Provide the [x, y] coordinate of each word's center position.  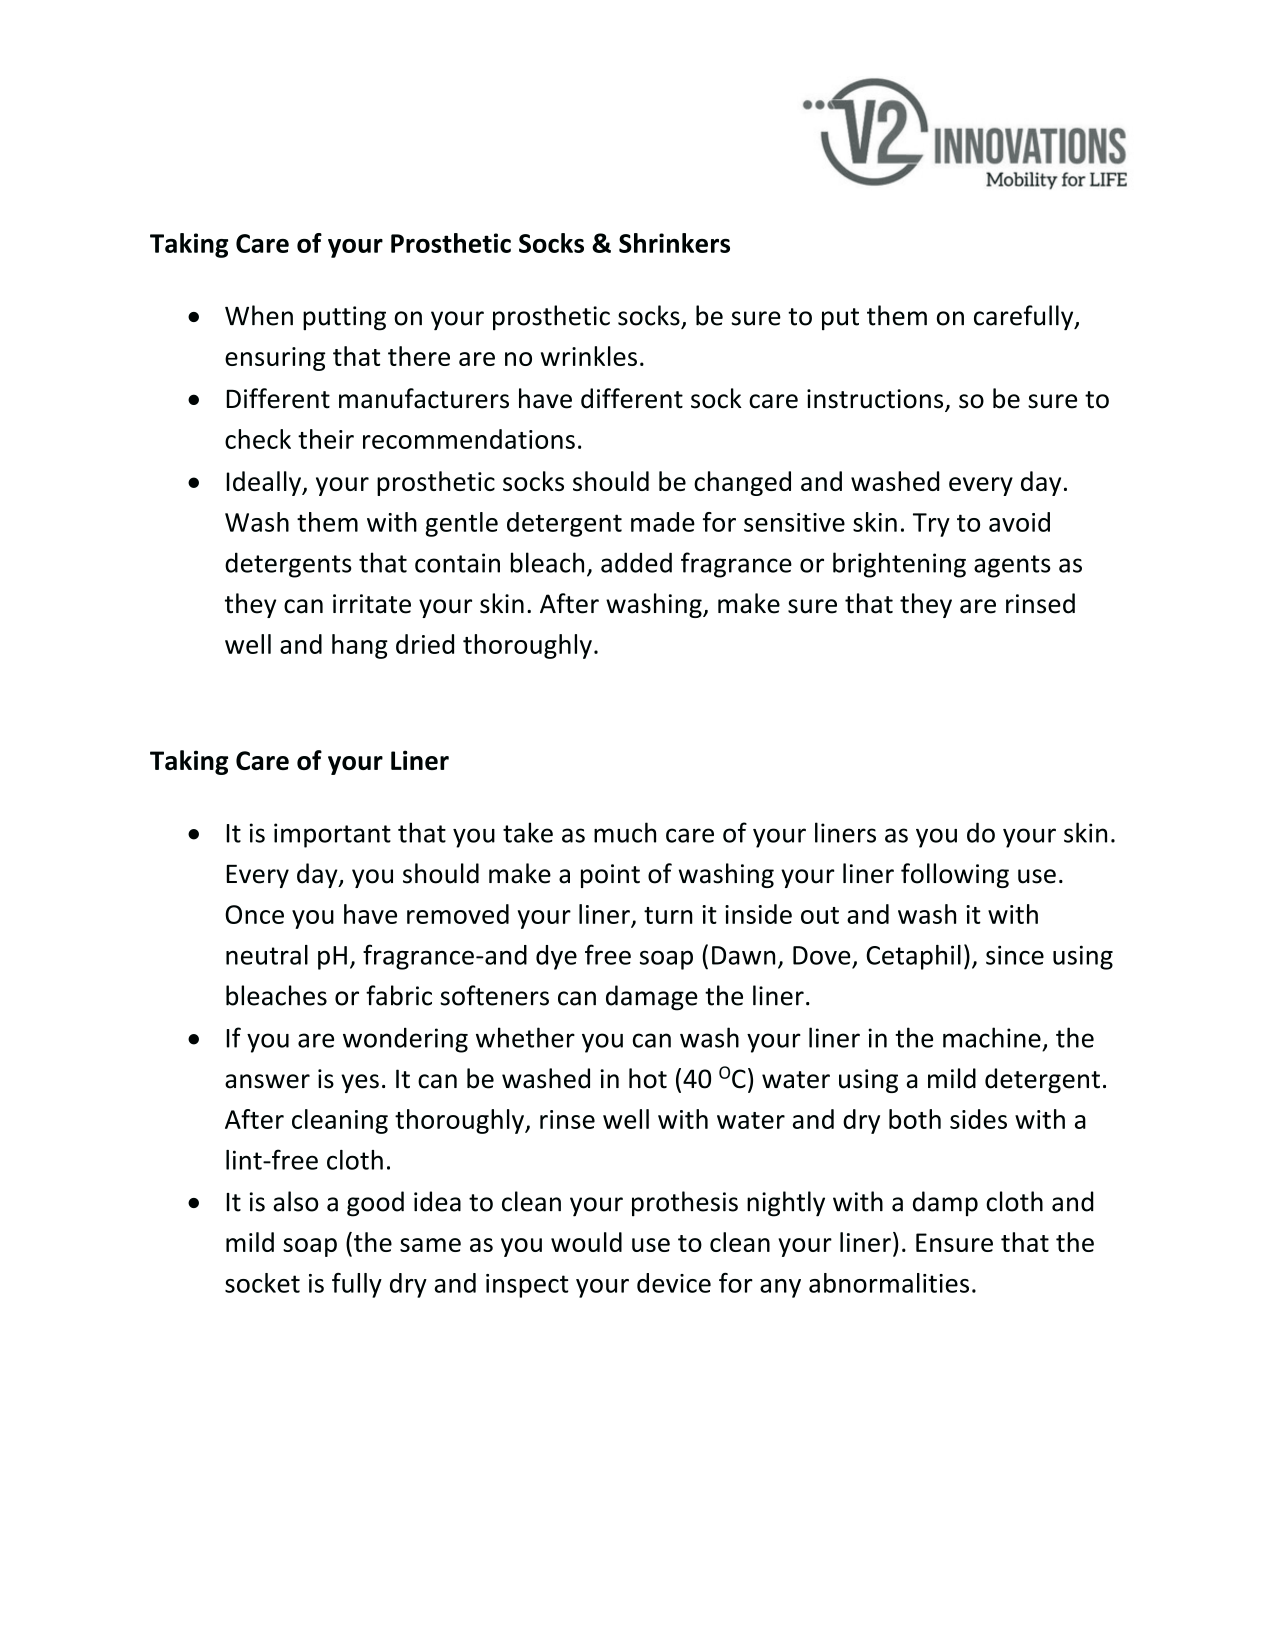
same [430, 1245]
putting [344, 318]
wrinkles [589, 356]
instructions [876, 400]
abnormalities [889, 1283]
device [674, 1283]
